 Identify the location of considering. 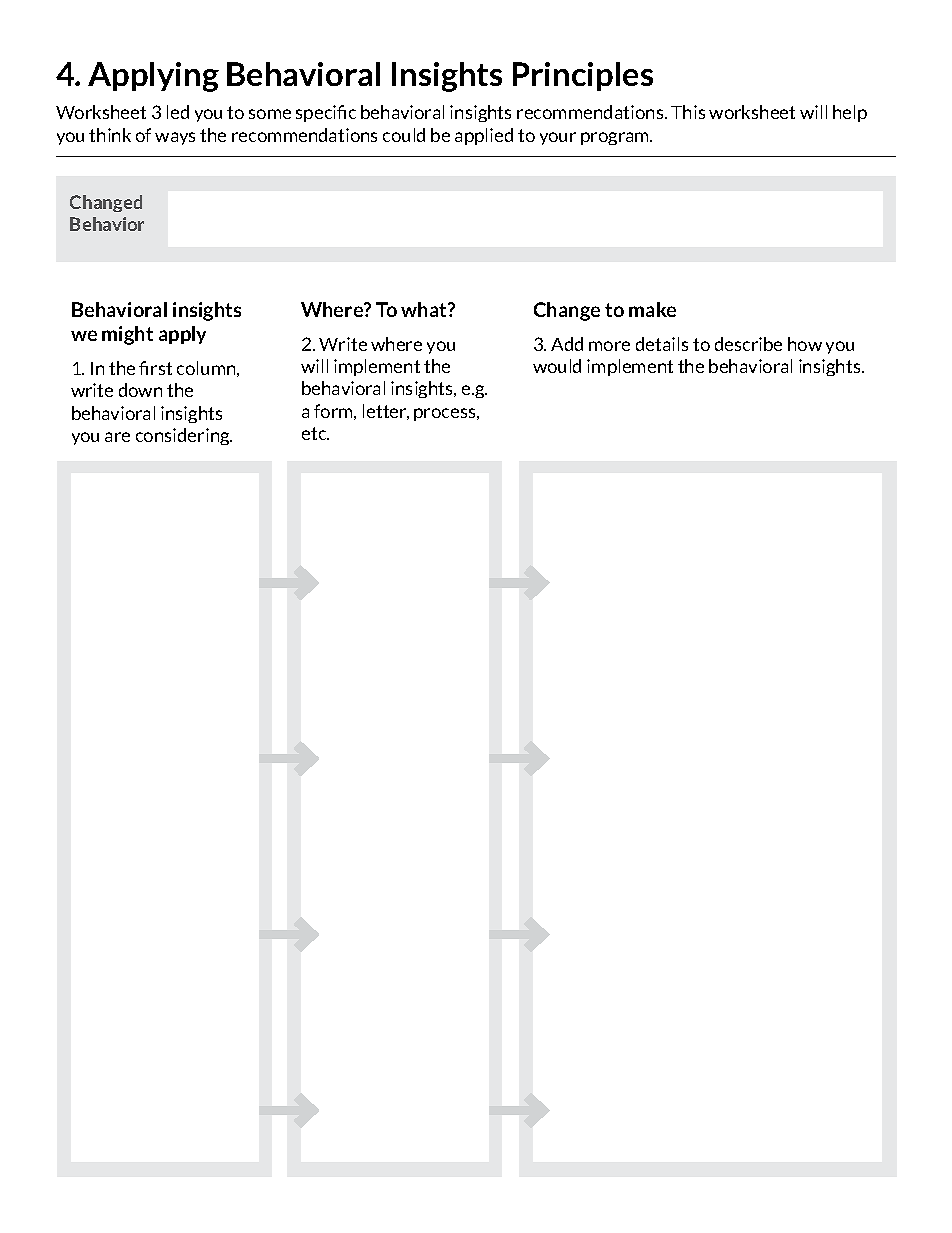
(184, 436).
